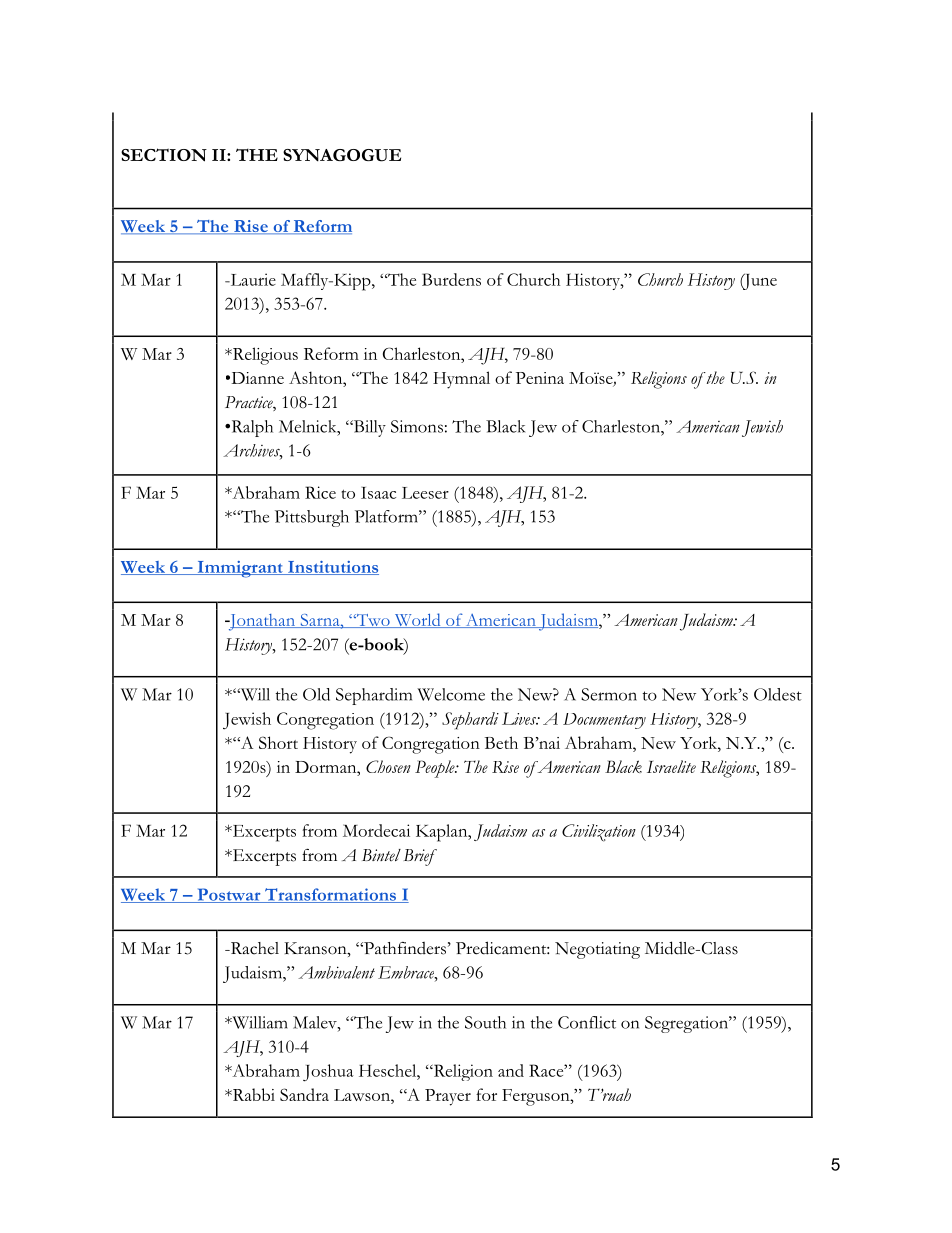 Image resolution: width=952 pixels, height=1233 pixels. I want to click on Hymnal, so click(461, 380).
